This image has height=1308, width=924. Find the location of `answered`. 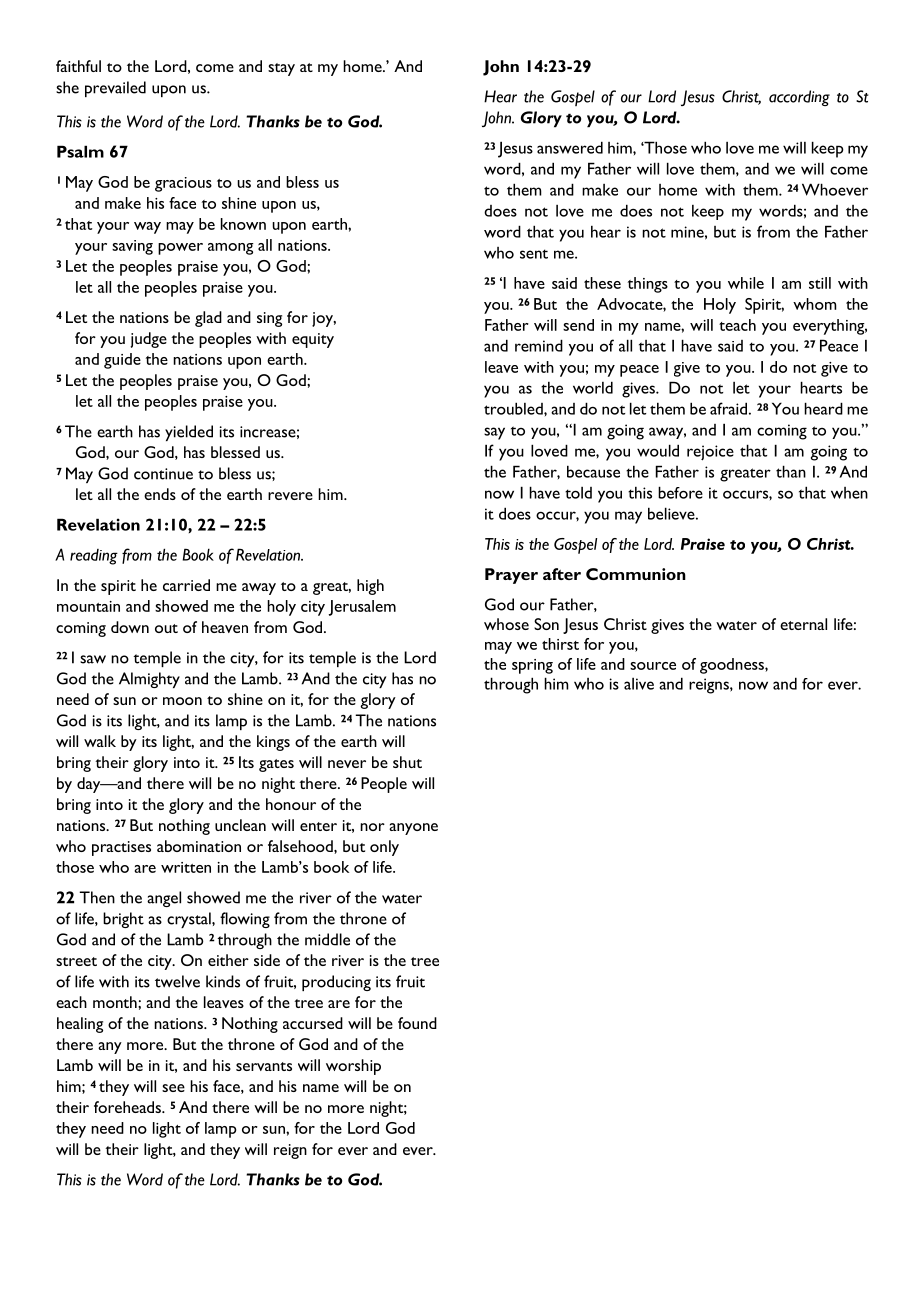

answered is located at coordinates (570, 147).
